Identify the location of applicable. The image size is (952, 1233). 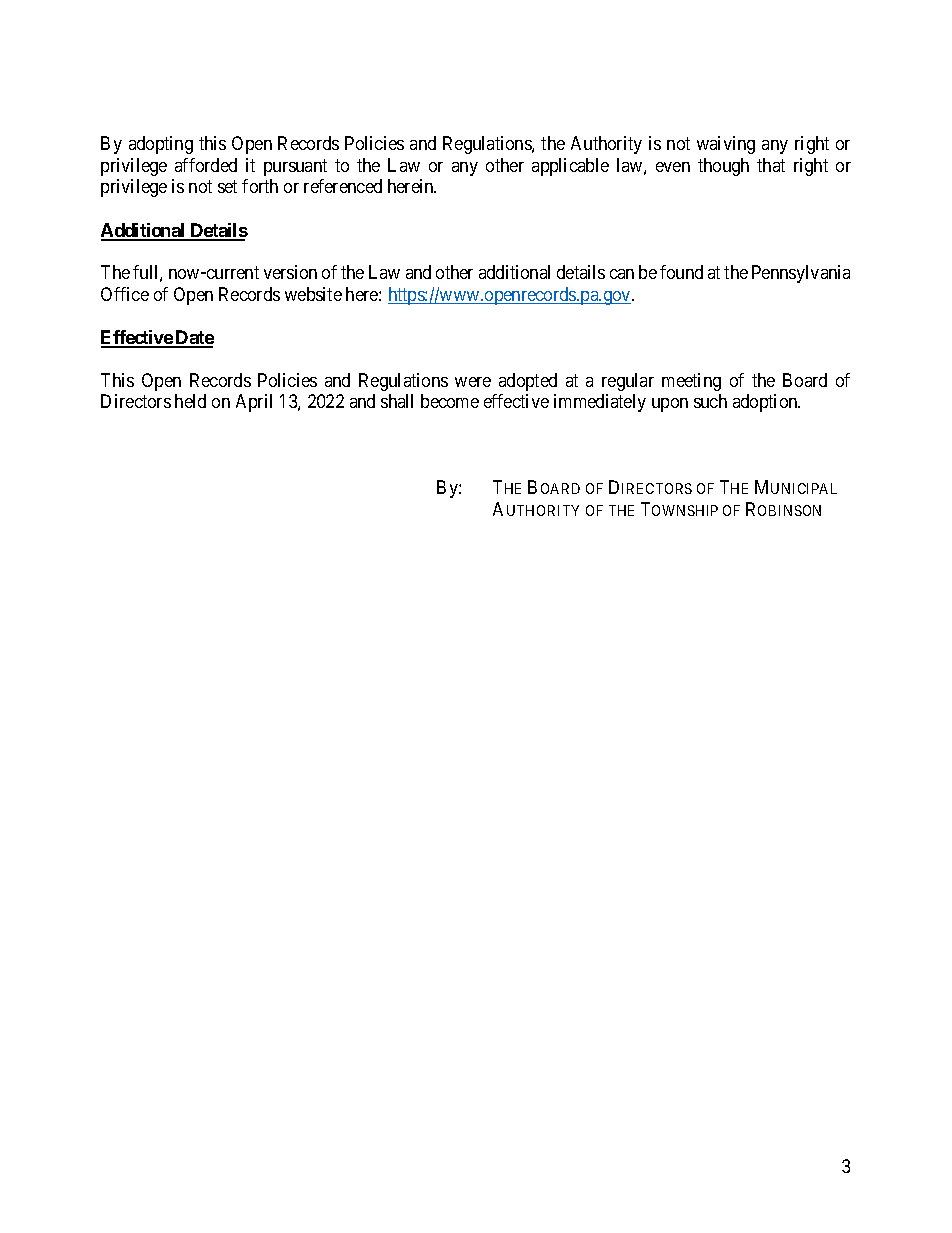
(570, 167).
